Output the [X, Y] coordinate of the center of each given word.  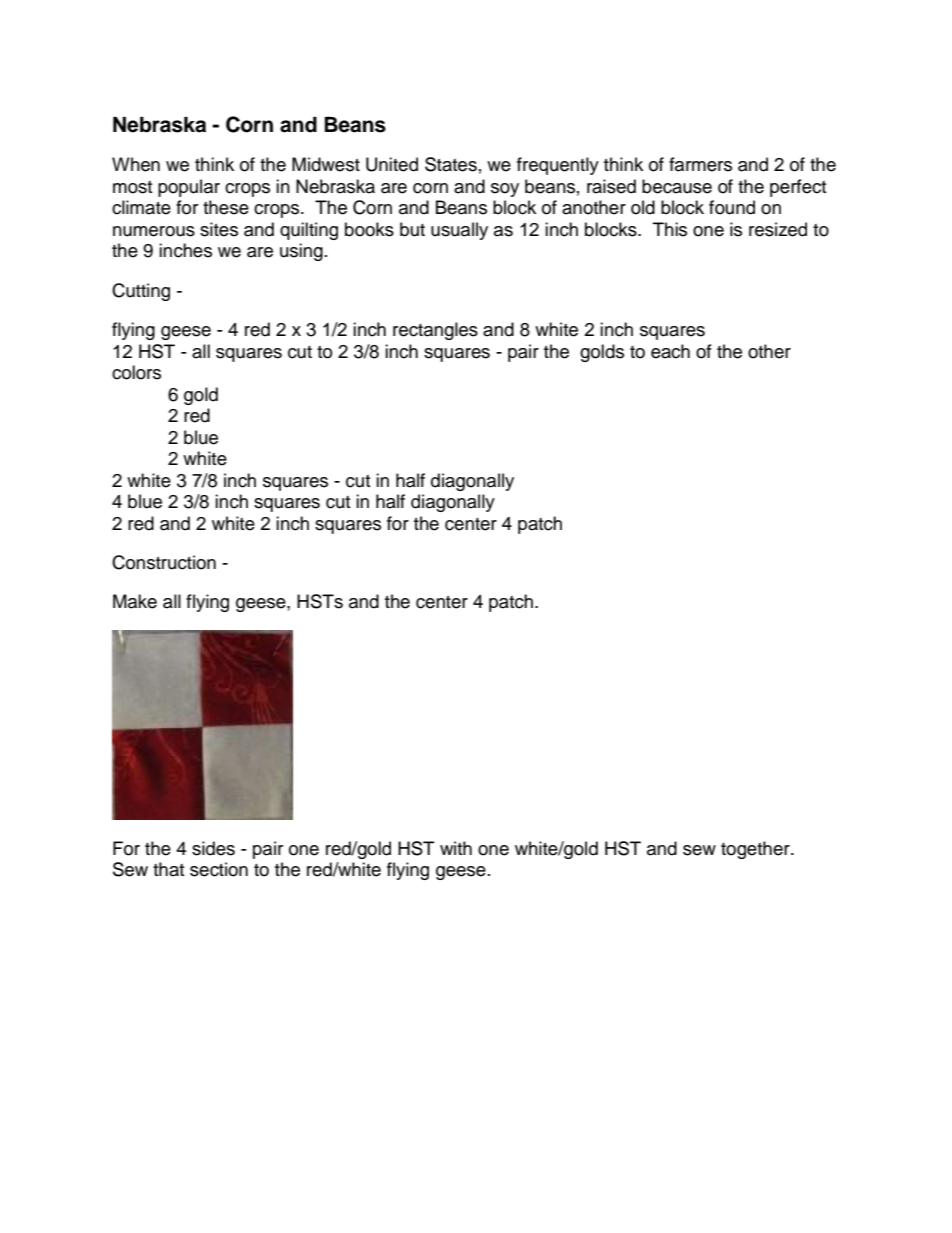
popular [189, 188]
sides [213, 848]
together [756, 850]
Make [135, 601]
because [677, 186]
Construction [164, 562]
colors [136, 372]
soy [505, 190]
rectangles [435, 331]
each [670, 351]
